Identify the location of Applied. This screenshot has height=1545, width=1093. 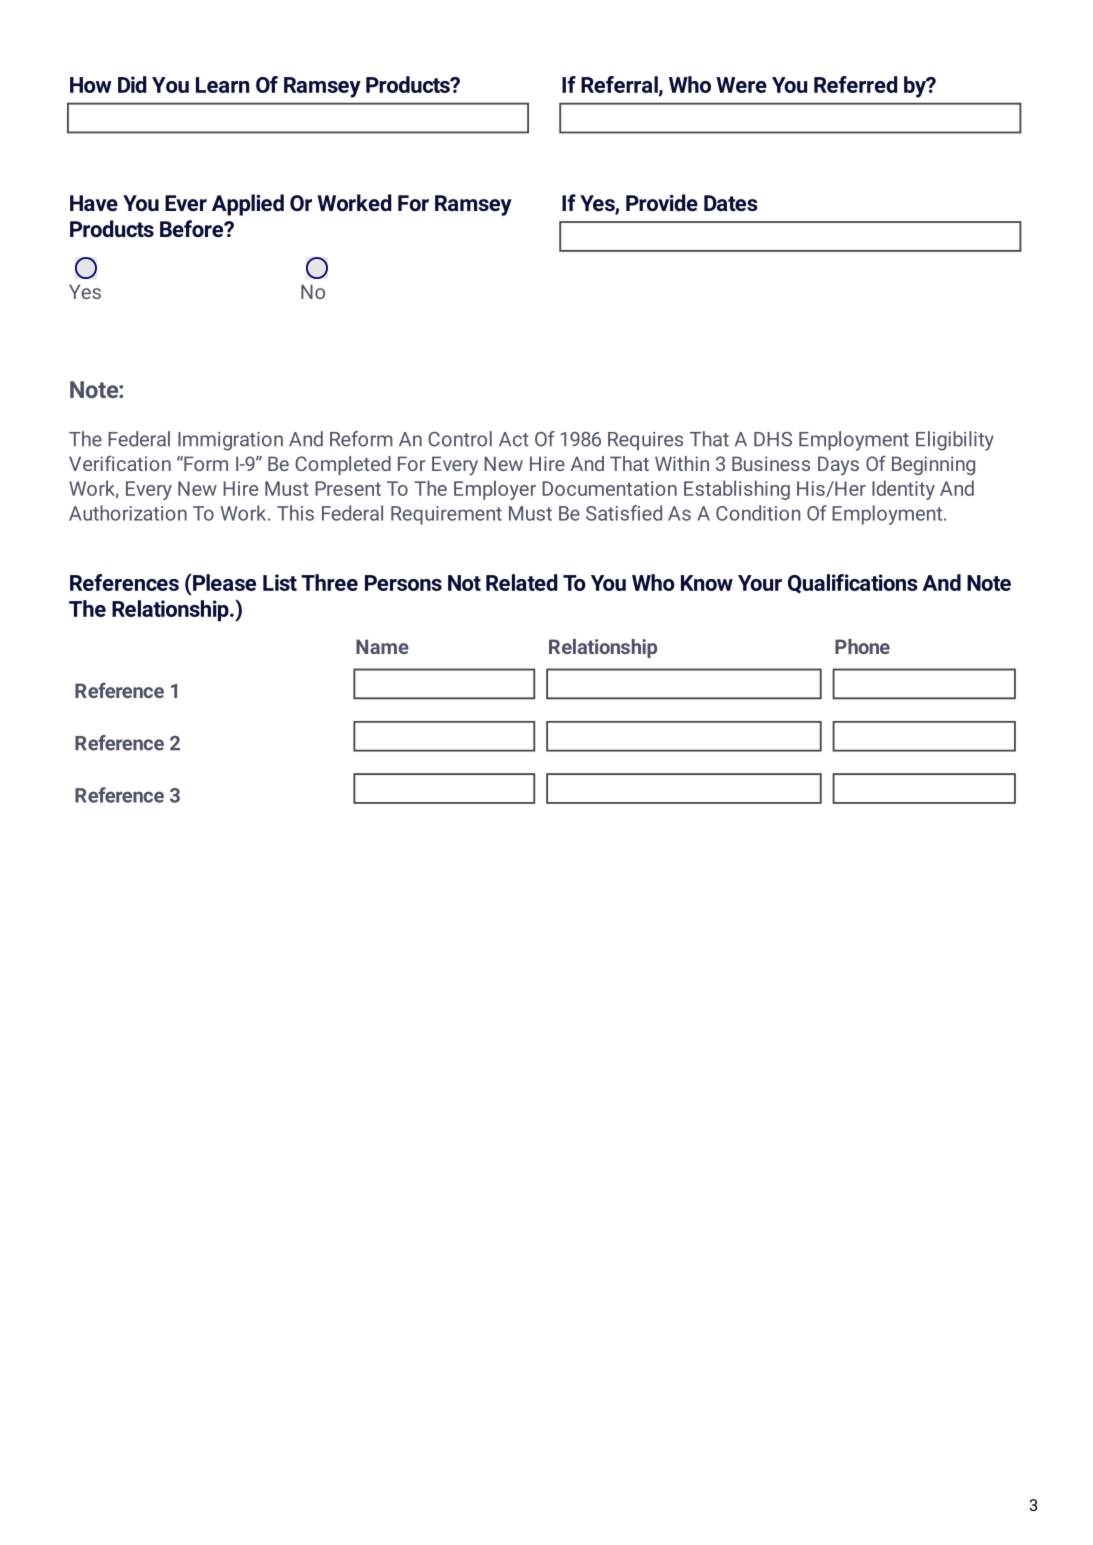
(248, 205).
